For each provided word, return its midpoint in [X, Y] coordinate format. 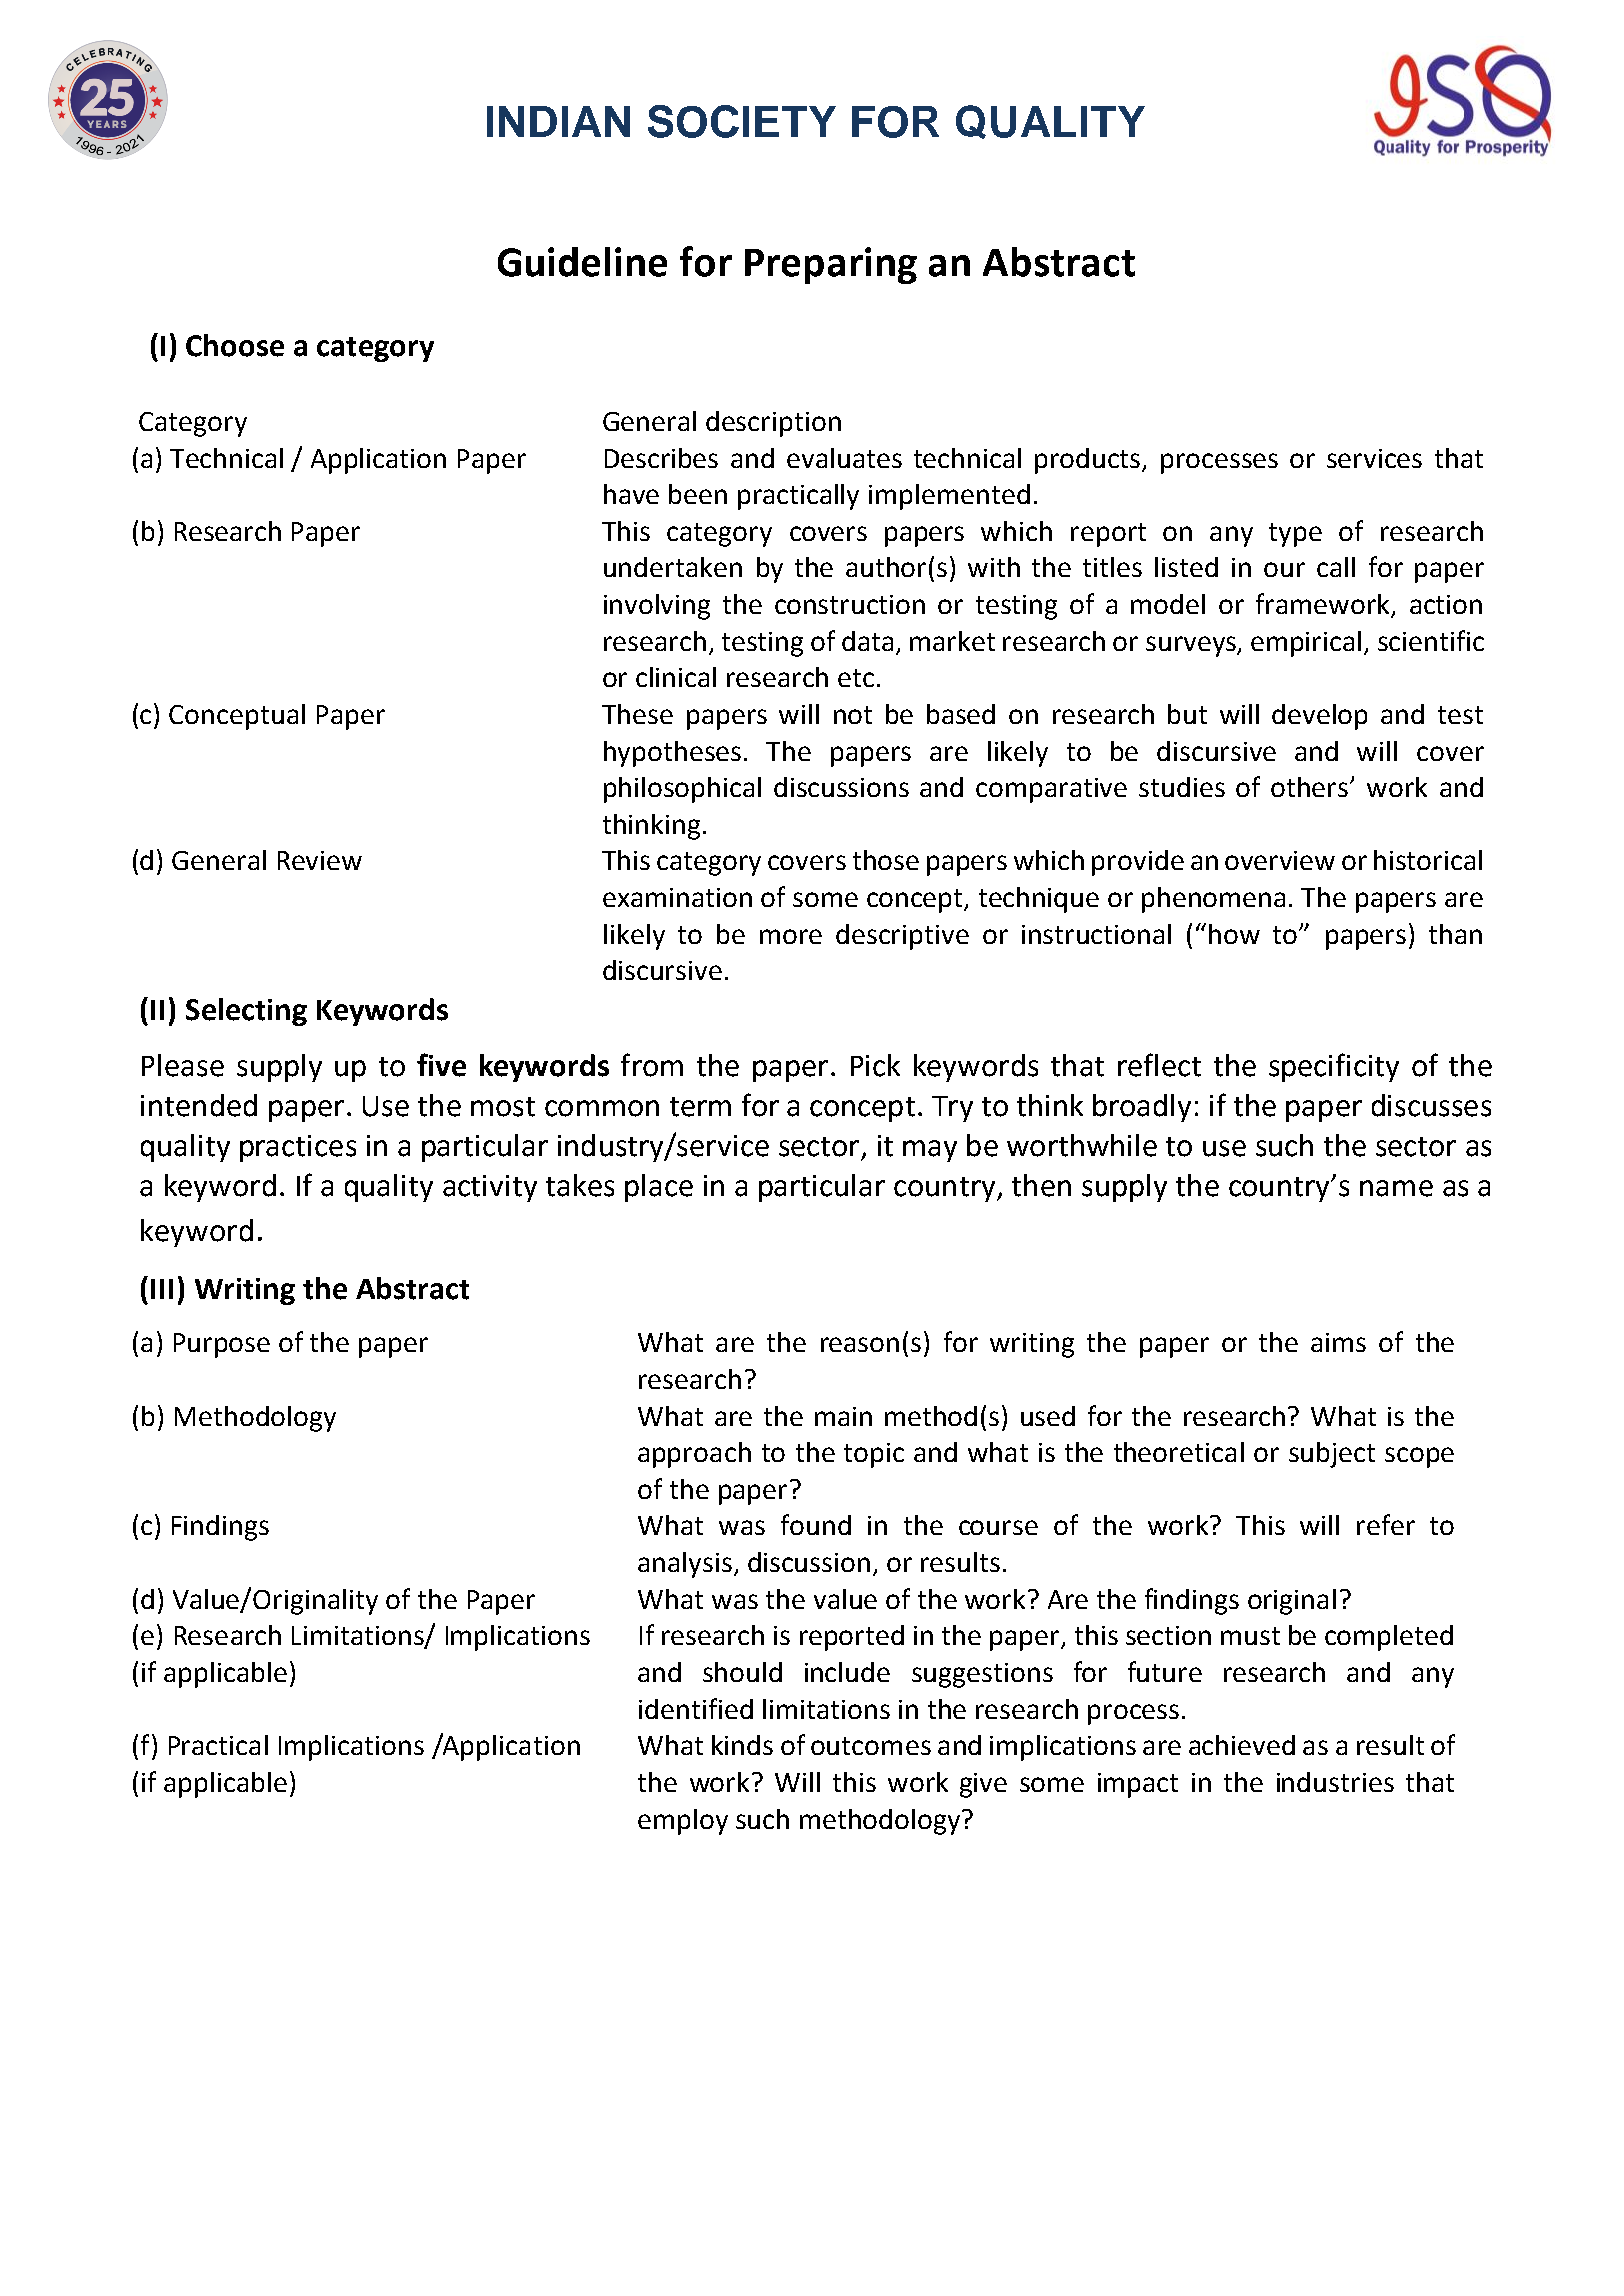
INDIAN [558, 121]
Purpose [222, 1345]
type [1295, 535]
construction [850, 604]
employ [683, 1822]
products [1089, 461]
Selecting [246, 1012]
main [843, 1416]
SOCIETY [742, 121]
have [631, 494]
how [1234, 934]
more [791, 936]
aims [1338, 1342]
